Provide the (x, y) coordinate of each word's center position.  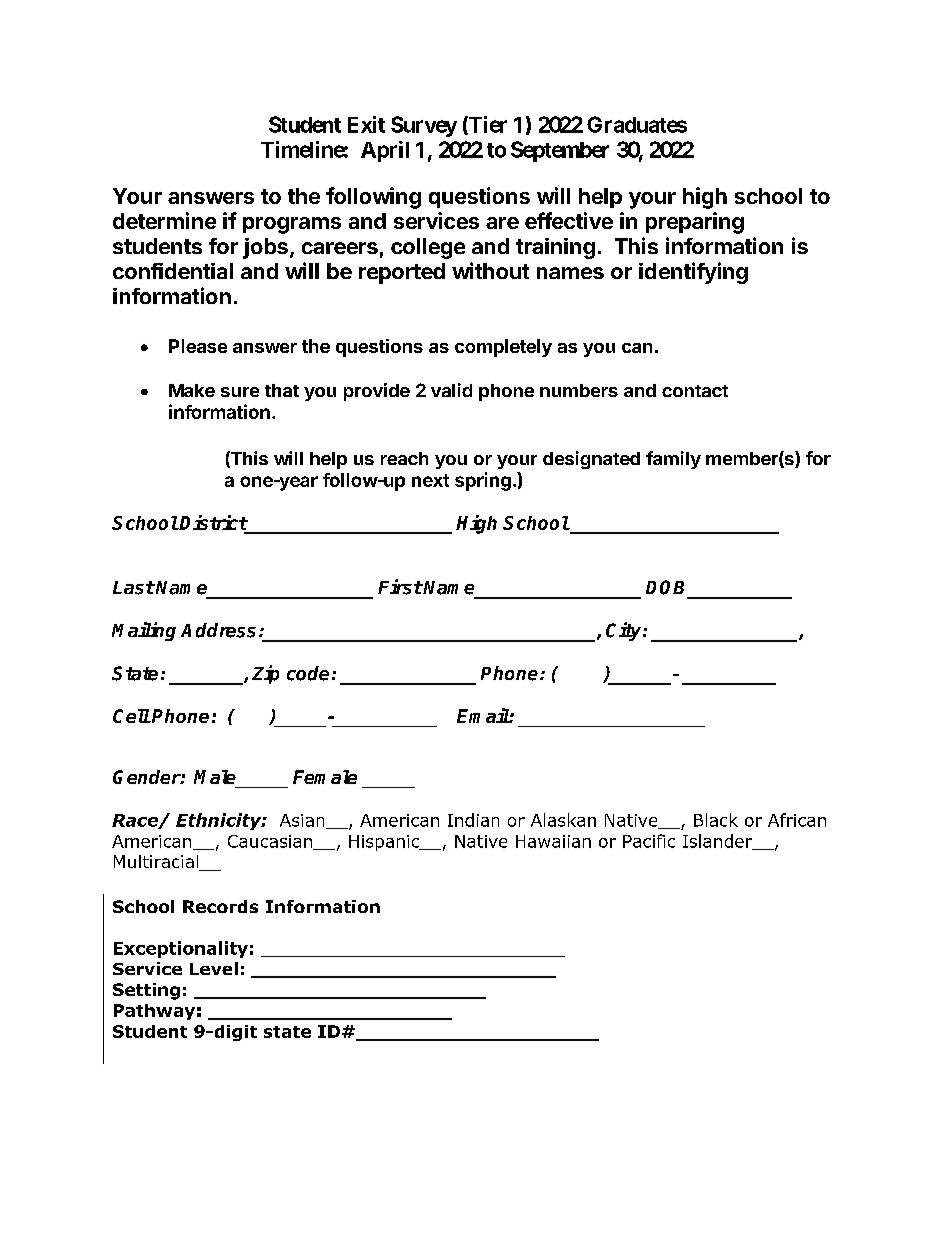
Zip (265, 674)
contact (695, 391)
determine (164, 220)
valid (451, 390)
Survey (424, 126)
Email (483, 715)
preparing (695, 223)
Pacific (649, 841)
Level (214, 968)
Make (192, 390)
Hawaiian (553, 841)
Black (716, 820)
